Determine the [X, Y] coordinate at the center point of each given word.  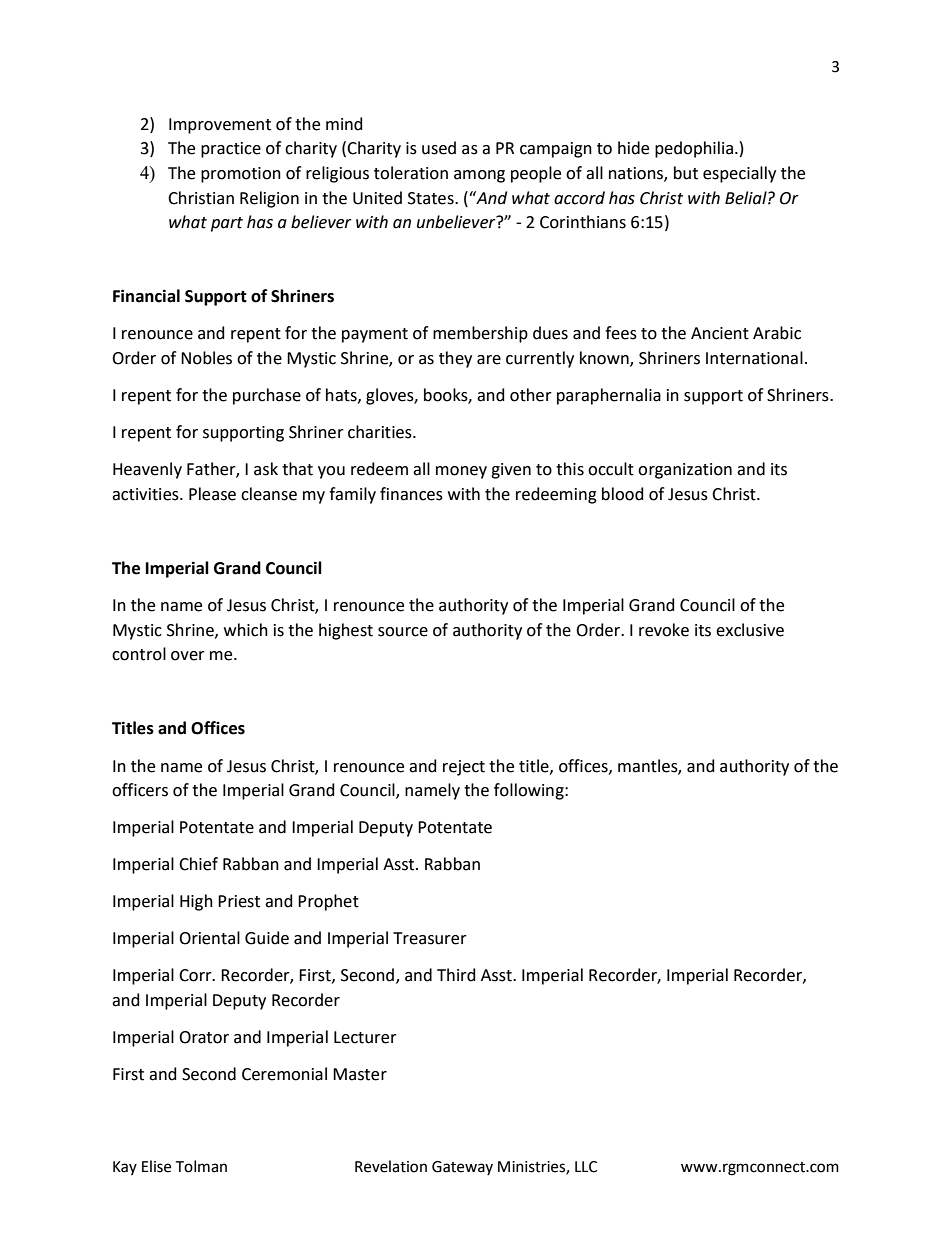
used [439, 148]
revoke [664, 630]
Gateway [462, 1168]
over [188, 656]
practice [231, 150]
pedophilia [694, 149]
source [403, 632]
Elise [156, 1166]
